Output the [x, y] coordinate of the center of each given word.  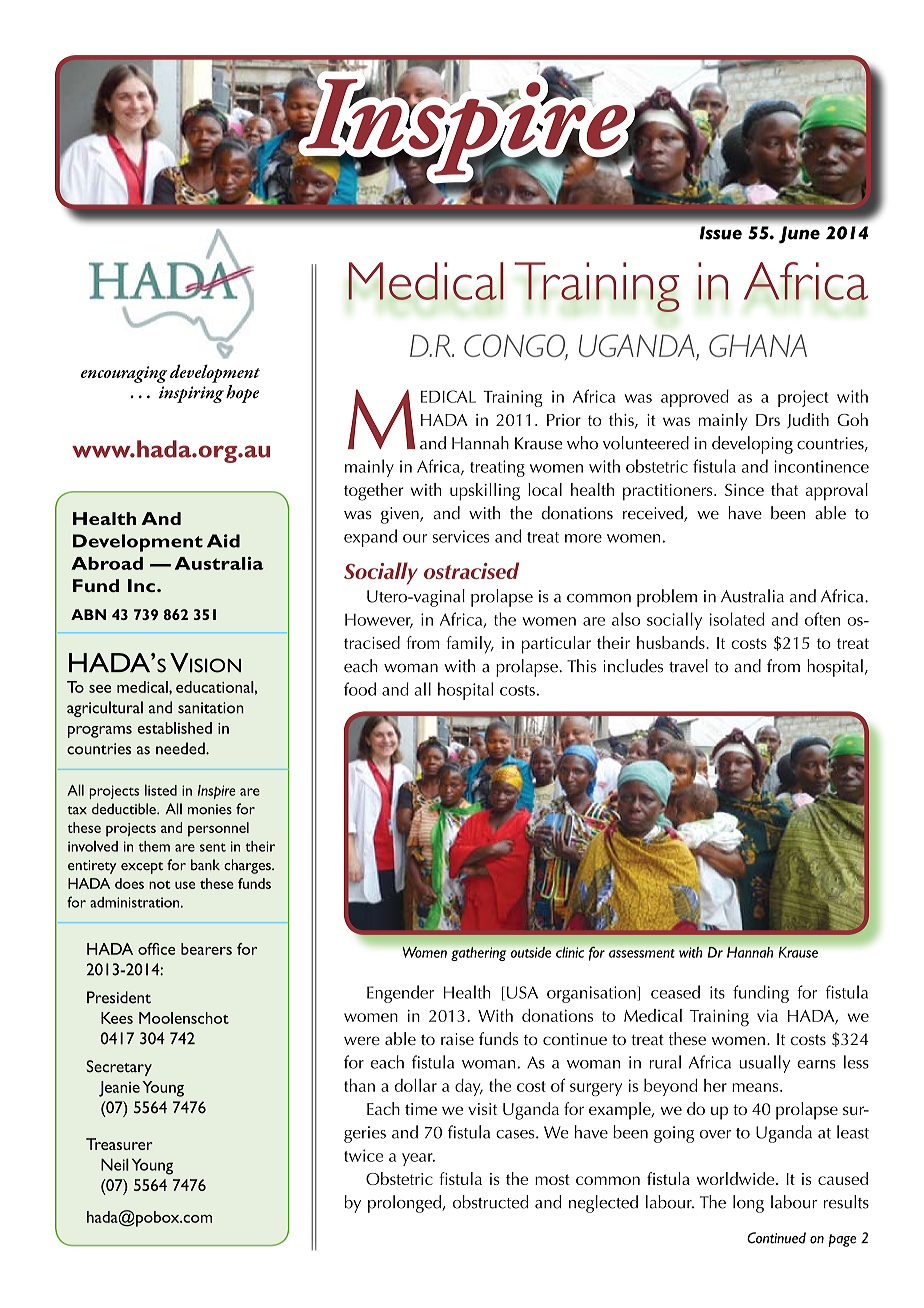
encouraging [124, 374]
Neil [115, 1164]
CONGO [516, 347]
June [799, 234]
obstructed [490, 1202]
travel [688, 666]
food [360, 689]
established [174, 728]
